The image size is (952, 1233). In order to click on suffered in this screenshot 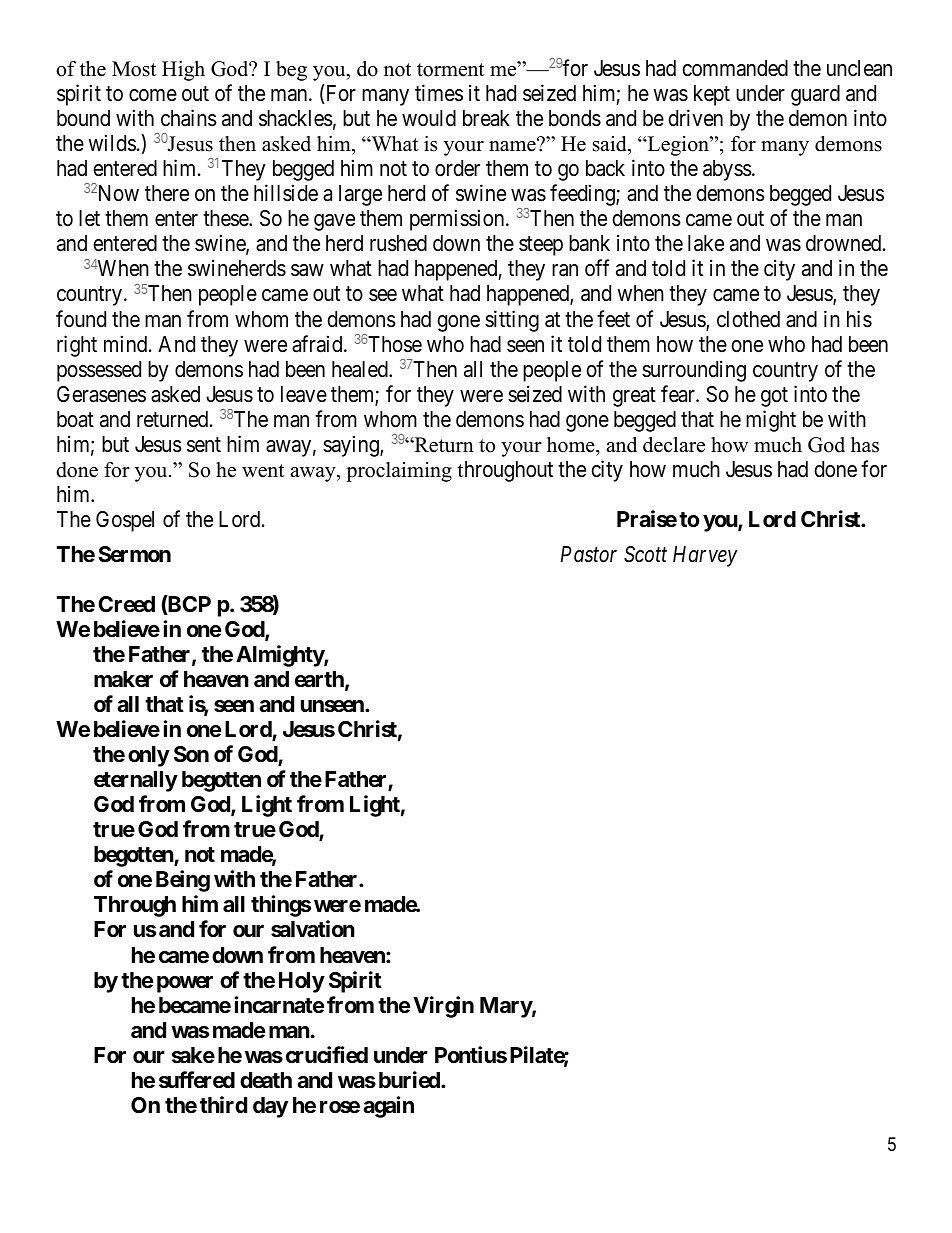, I will do `click(197, 1079)`.
